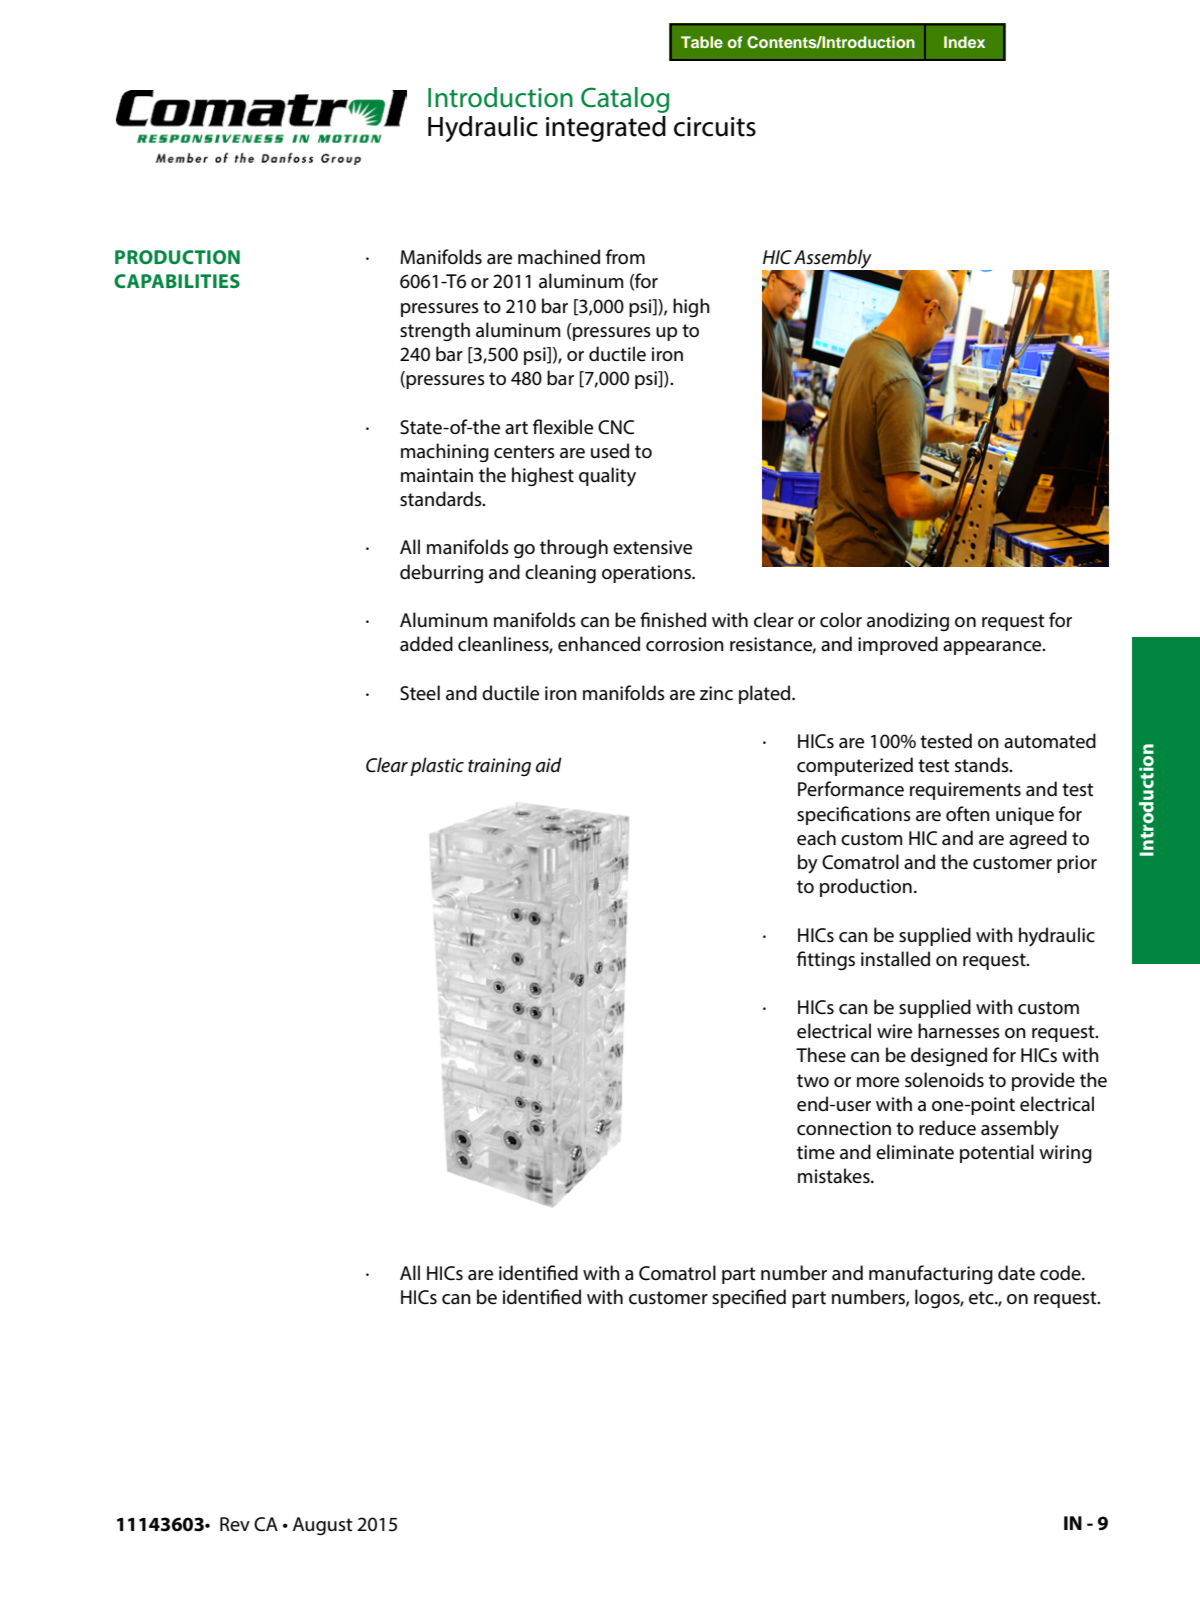 This screenshot has width=1200, height=1600. Describe the element at coordinates (968, 814) in the screenshot. I see `often` at that location.
